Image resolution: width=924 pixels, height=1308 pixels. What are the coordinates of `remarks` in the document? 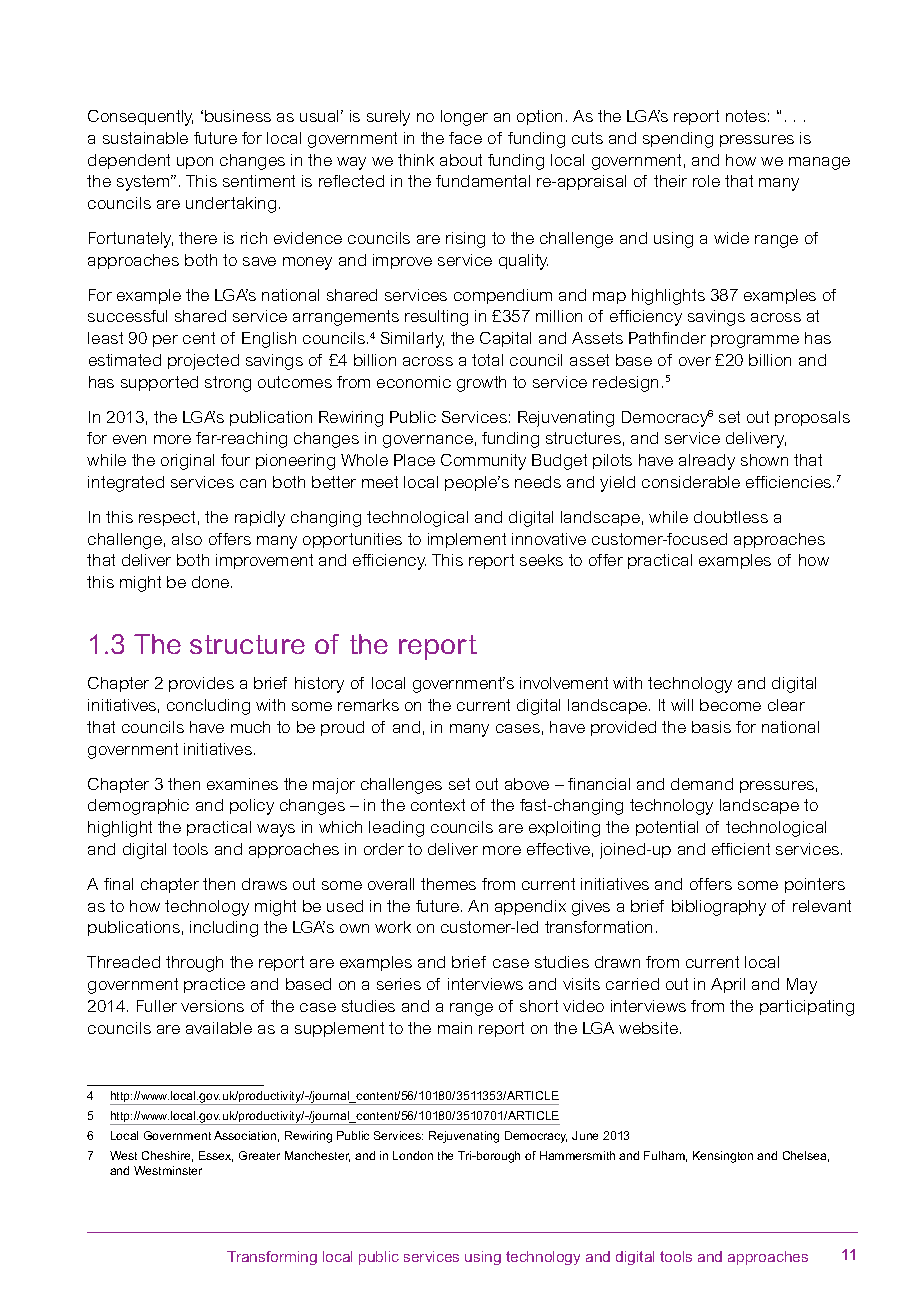 It's located at (368, 705).
